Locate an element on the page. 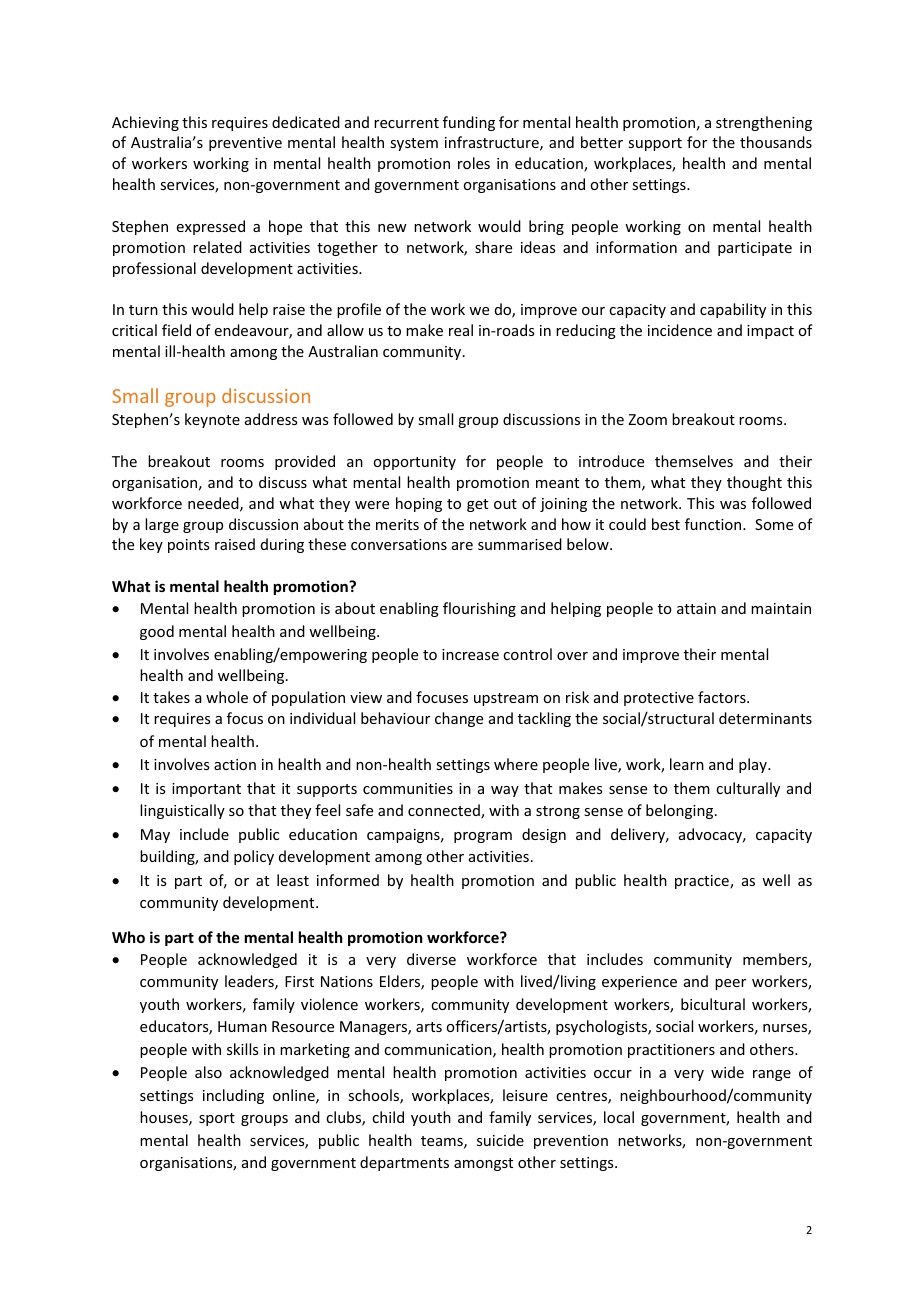 The width and height of the image is (924, 1308). thought is located at coordinates (754, 483).
